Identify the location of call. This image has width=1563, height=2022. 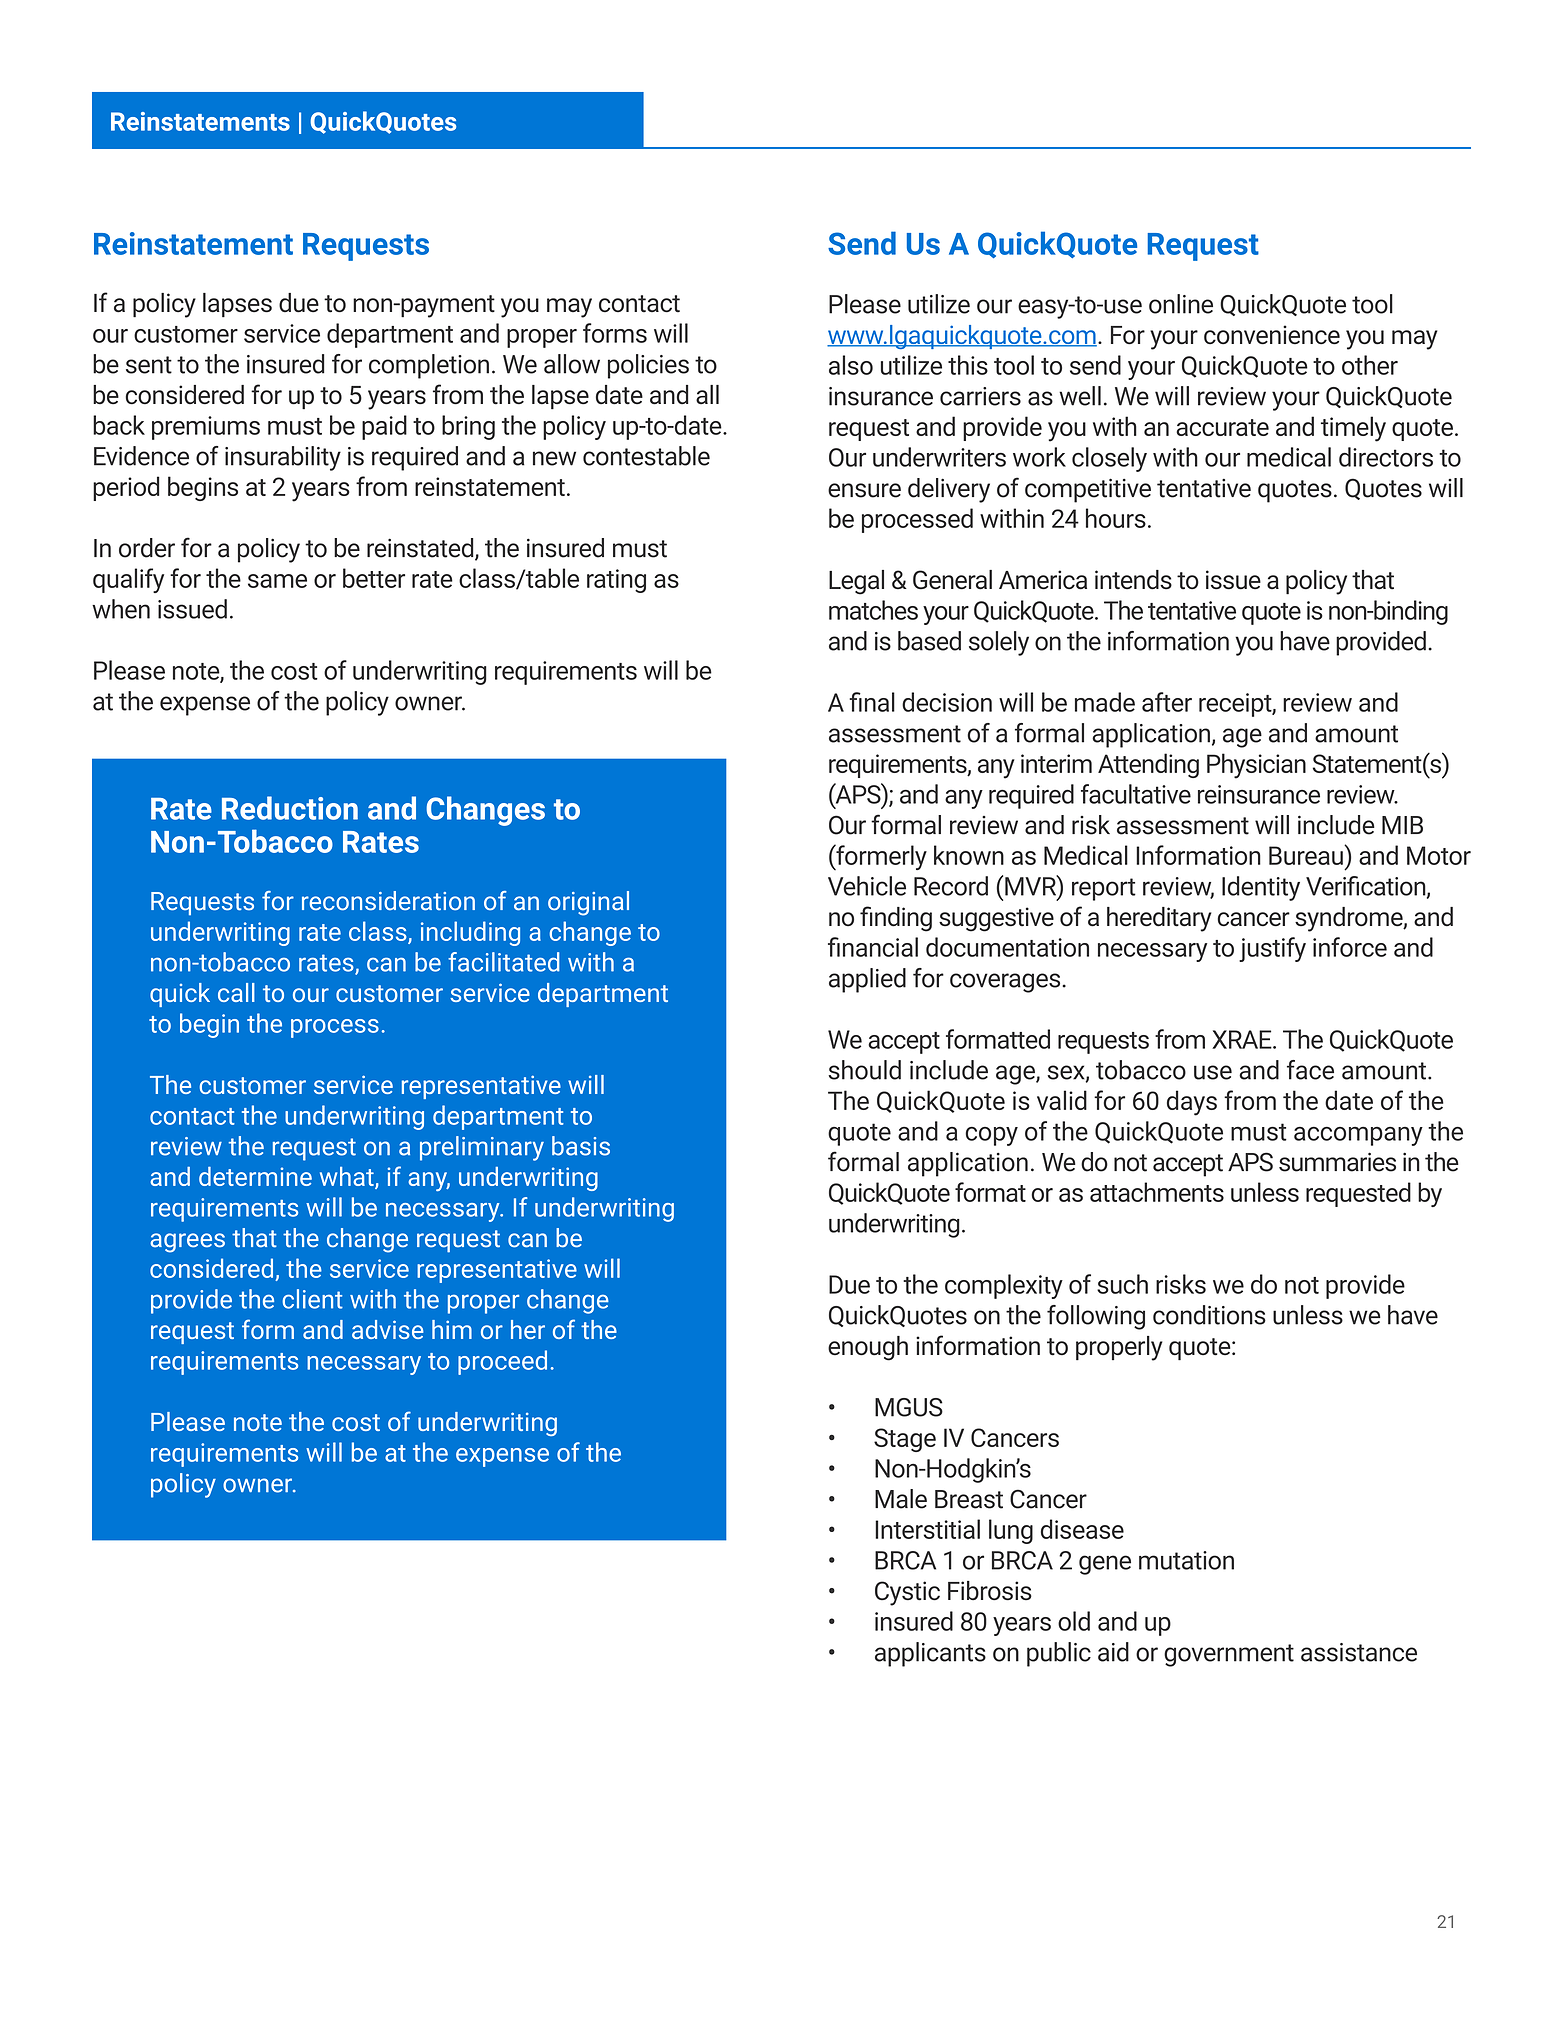
(236, 992).
